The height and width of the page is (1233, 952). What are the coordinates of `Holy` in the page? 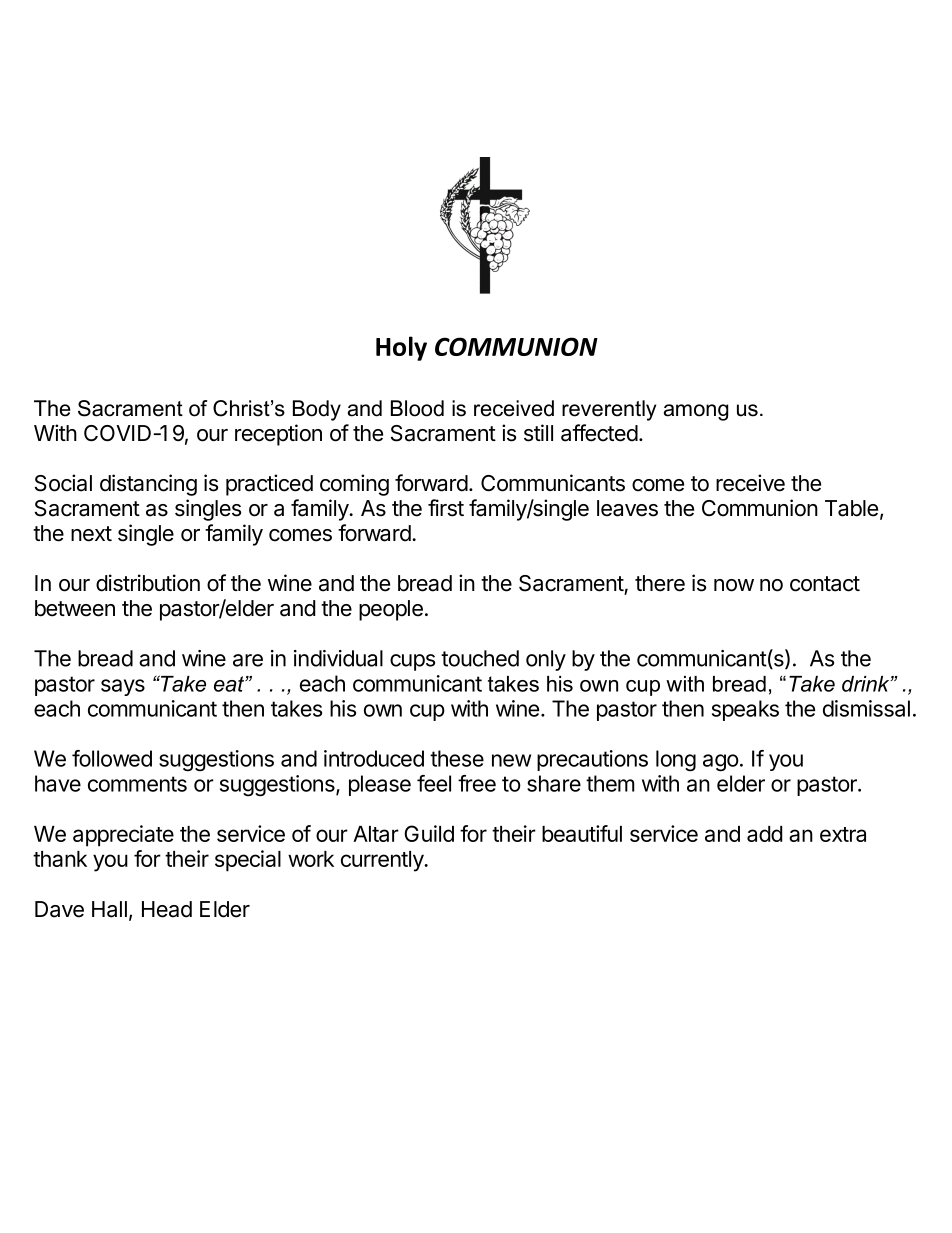 It's located at (401, 348).
